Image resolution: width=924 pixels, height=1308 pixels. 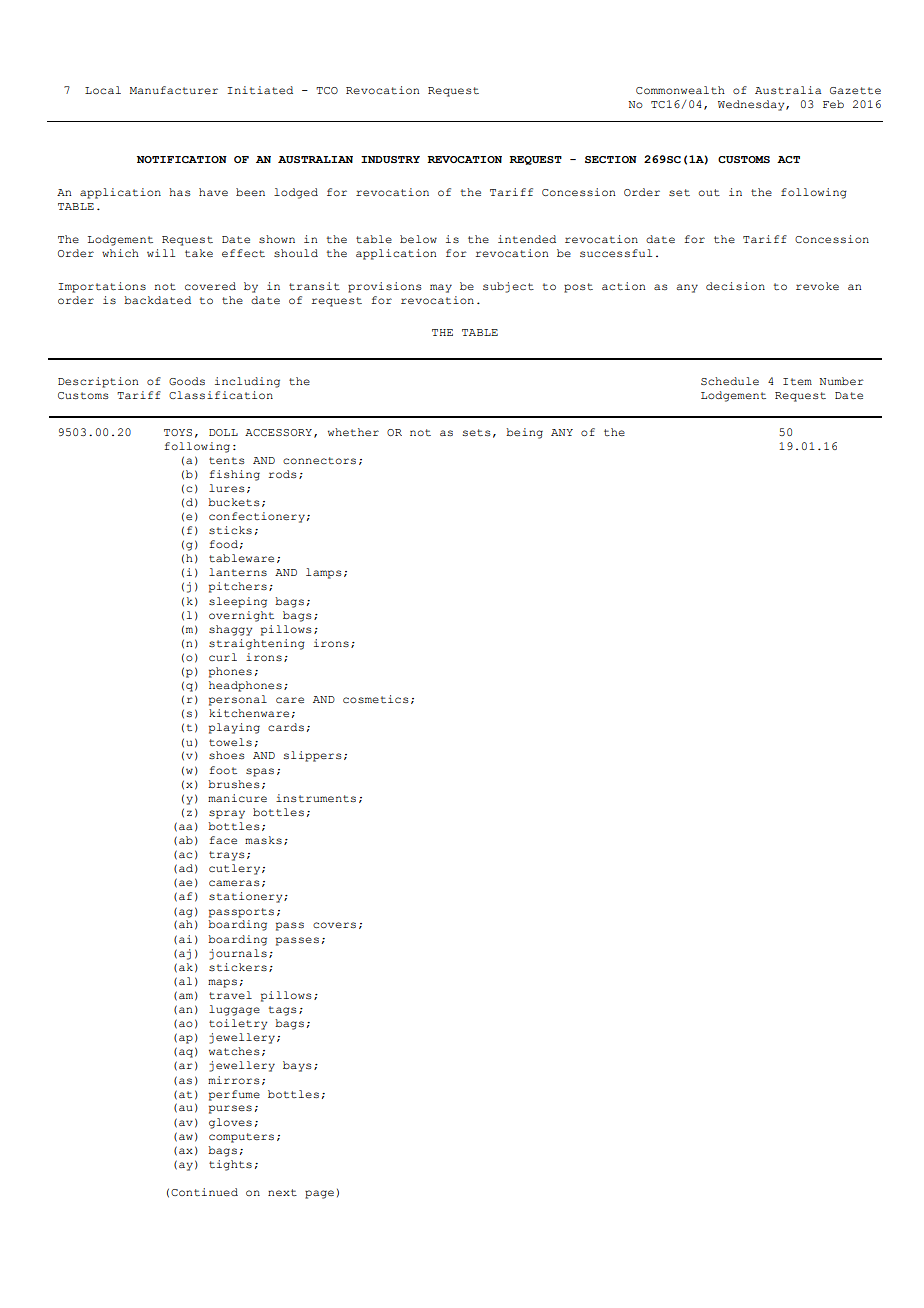 I want to click on bays, so click(x=297, y=1066).
